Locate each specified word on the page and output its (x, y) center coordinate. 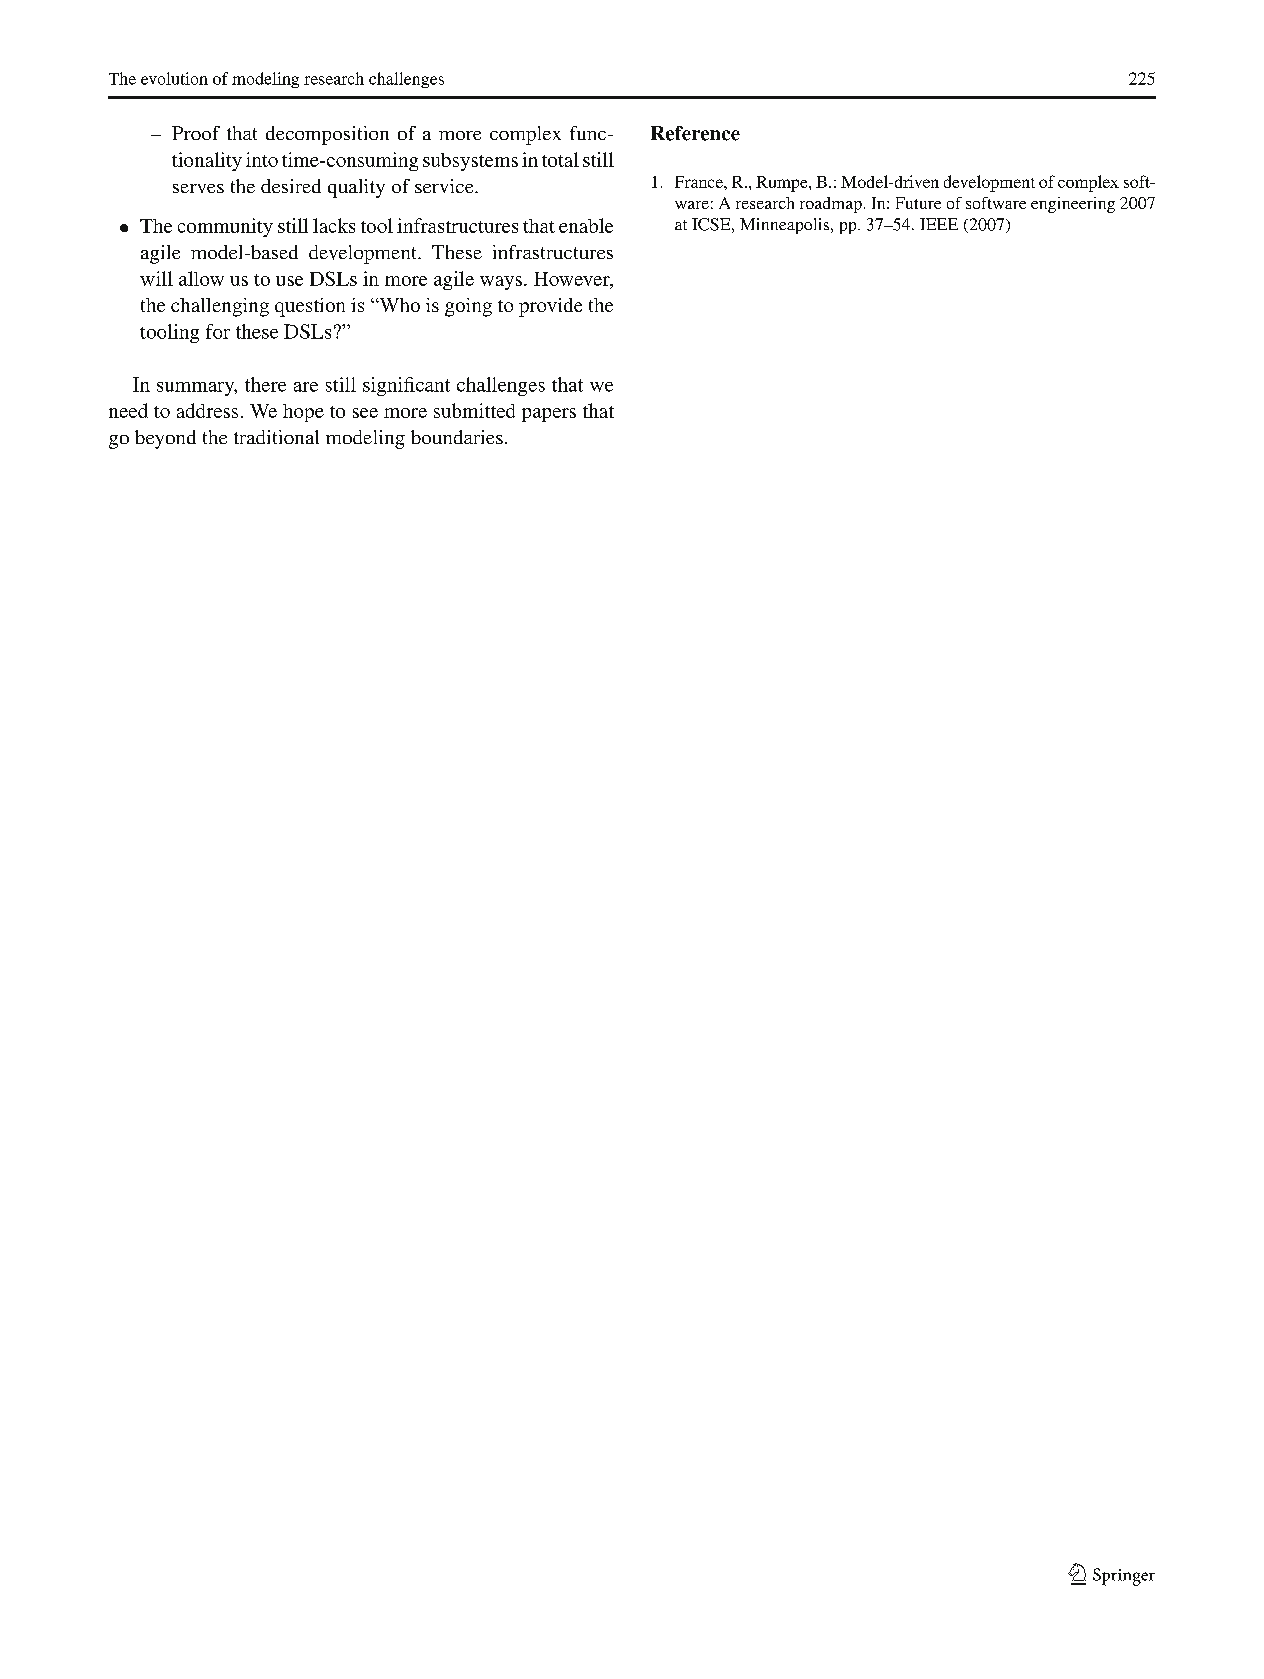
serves (198, 188)
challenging (220, 307)
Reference (695, 133)
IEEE (939, 224)
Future (918, 203)
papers (549, 415)
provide (550, 307)
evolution (174, 78)
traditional (276, 437)
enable (586, 225)
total (560, 159)
